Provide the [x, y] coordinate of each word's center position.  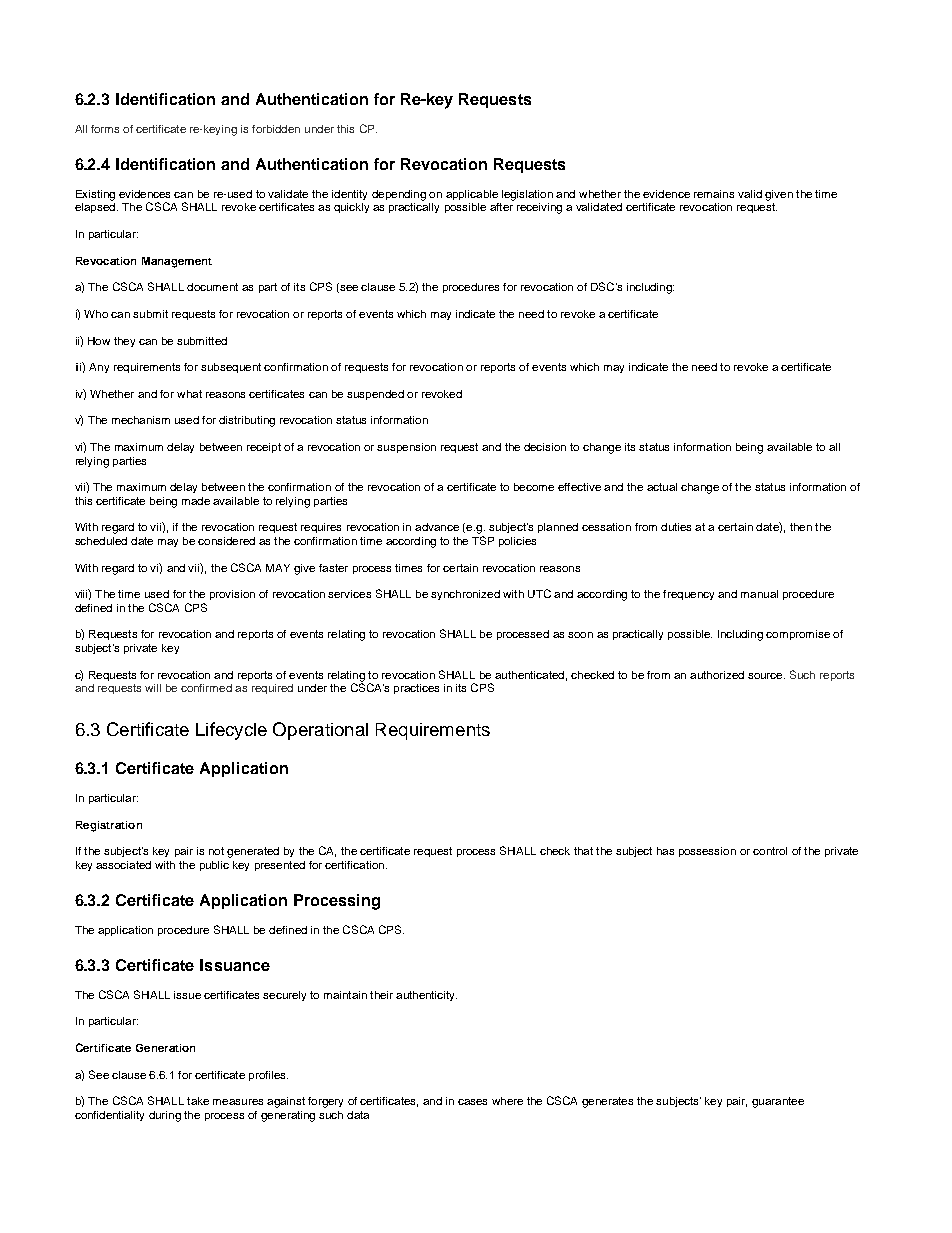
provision [232, 595]
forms [105, 129]
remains [714, 194]
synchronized [465, 595]
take [198, 1101]
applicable [472, 195]
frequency [688, 595]
